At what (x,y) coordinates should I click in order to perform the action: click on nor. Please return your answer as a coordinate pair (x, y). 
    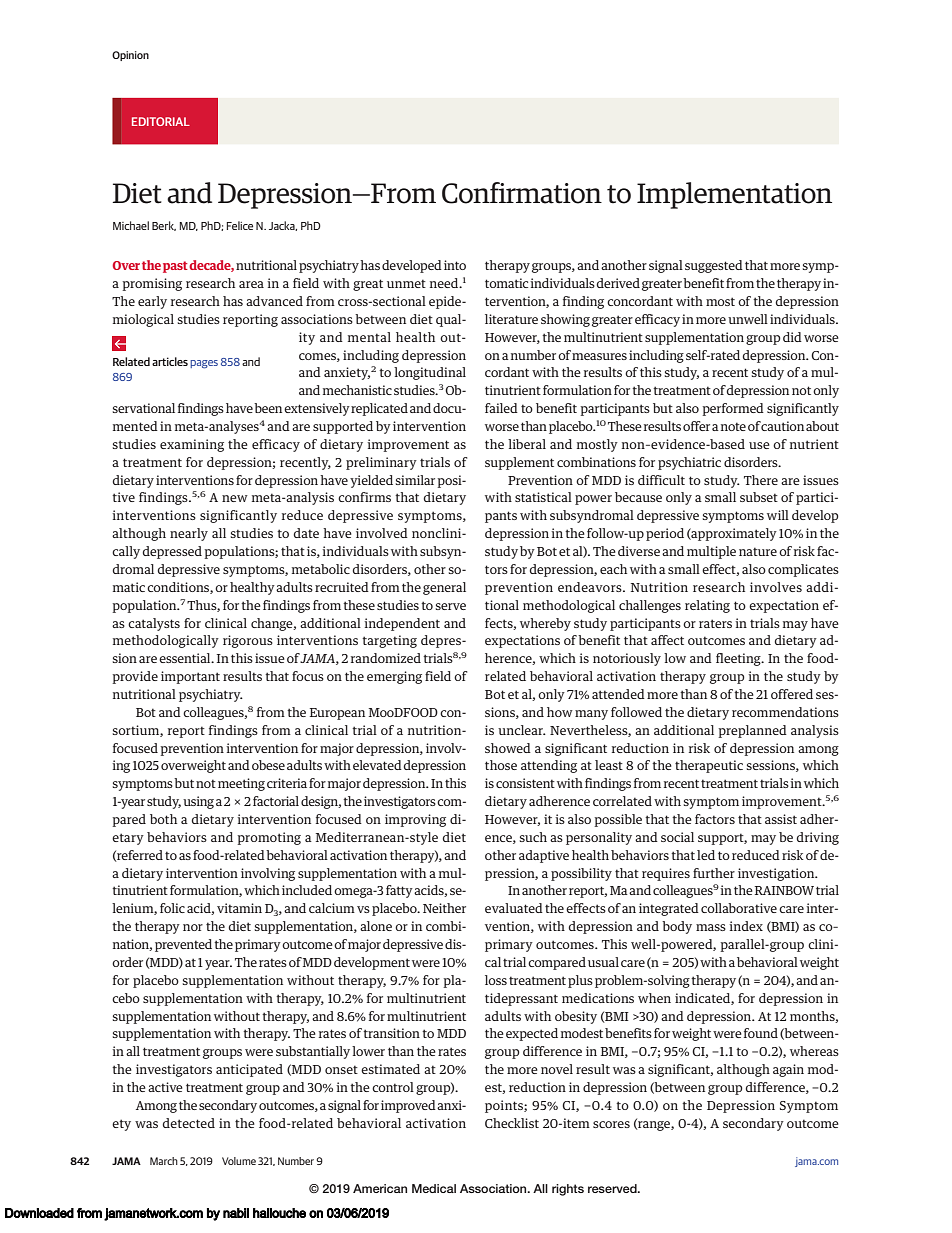
    Looking at the image, I should click on (193, 927).
